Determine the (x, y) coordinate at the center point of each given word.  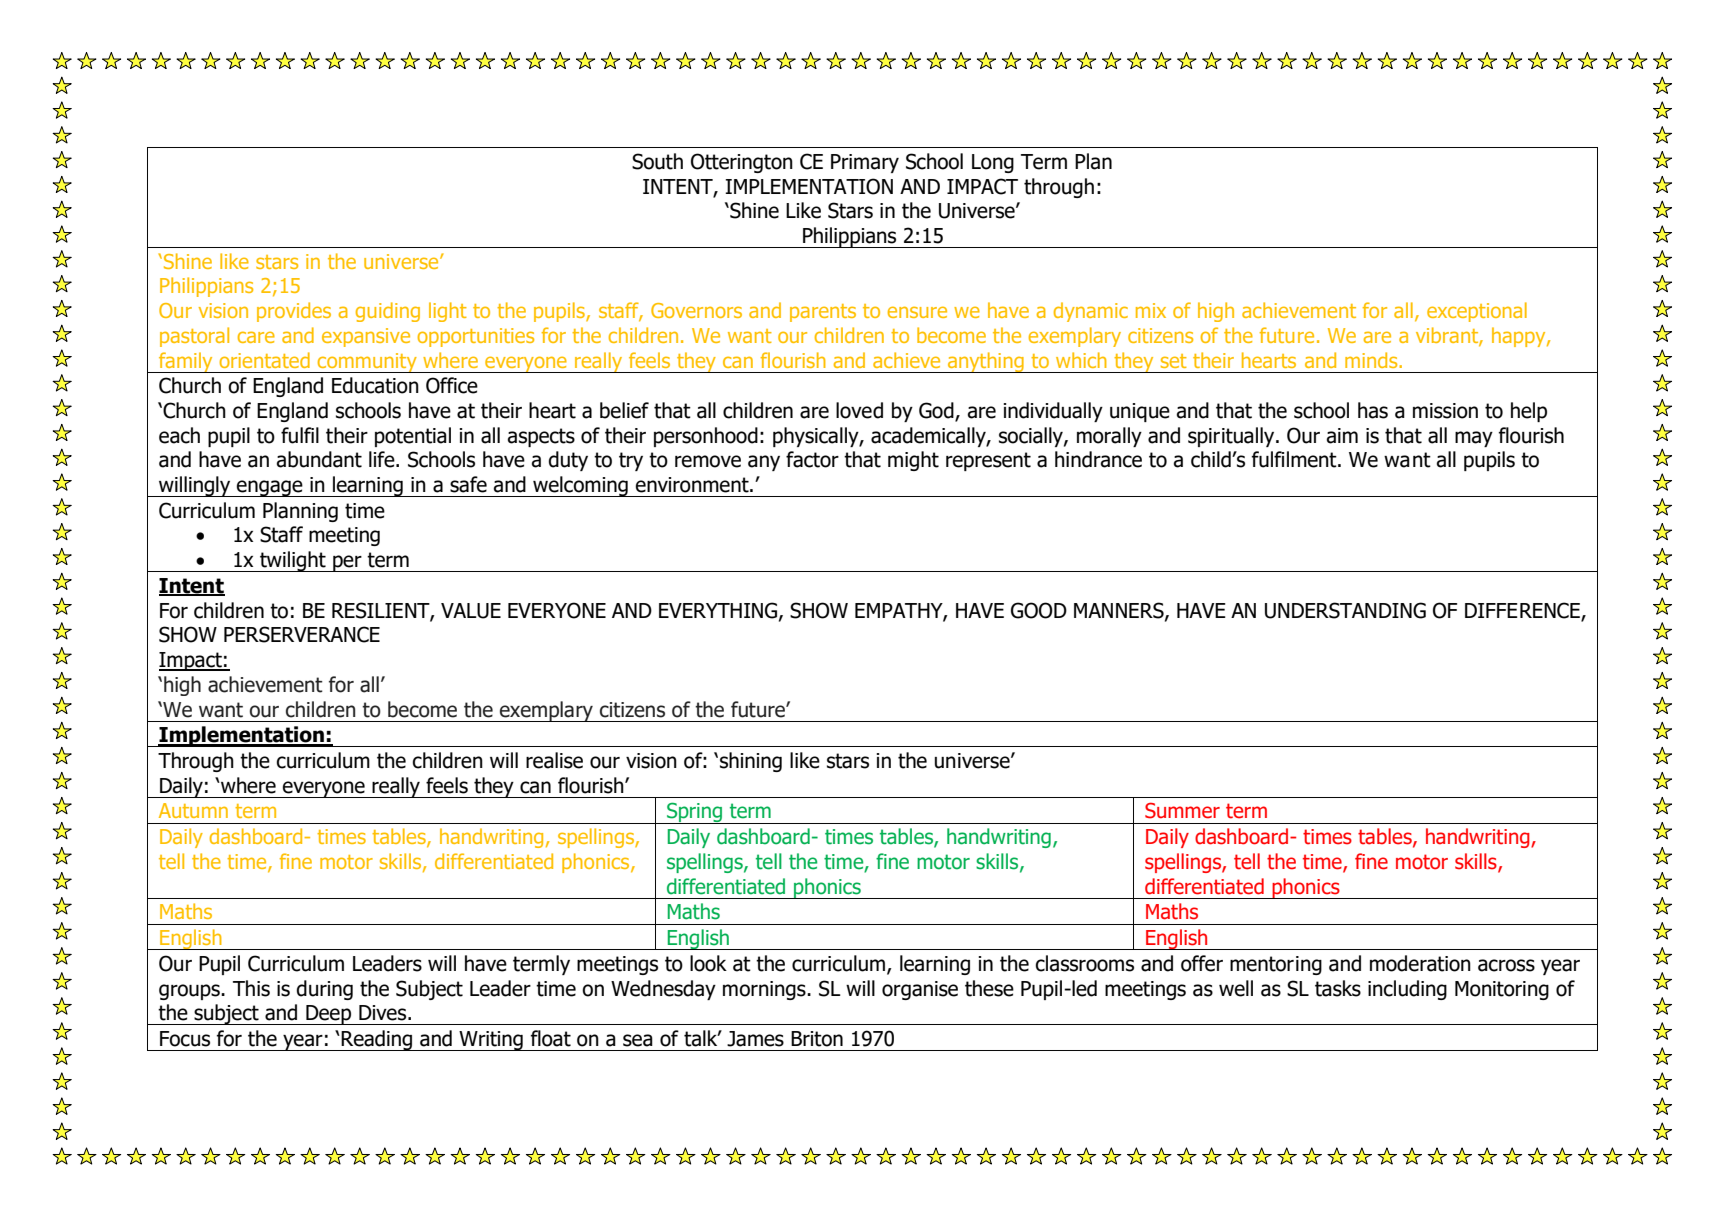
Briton (817, 1039)
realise (554, 760)
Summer (1182, 810)
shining (751, 762)
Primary (865, 163)
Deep (329, 1015)
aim (1342, 436)
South (657, 161)
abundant (319, 459)
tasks (1338, 988)
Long (993, 163)
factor (812, 459)
